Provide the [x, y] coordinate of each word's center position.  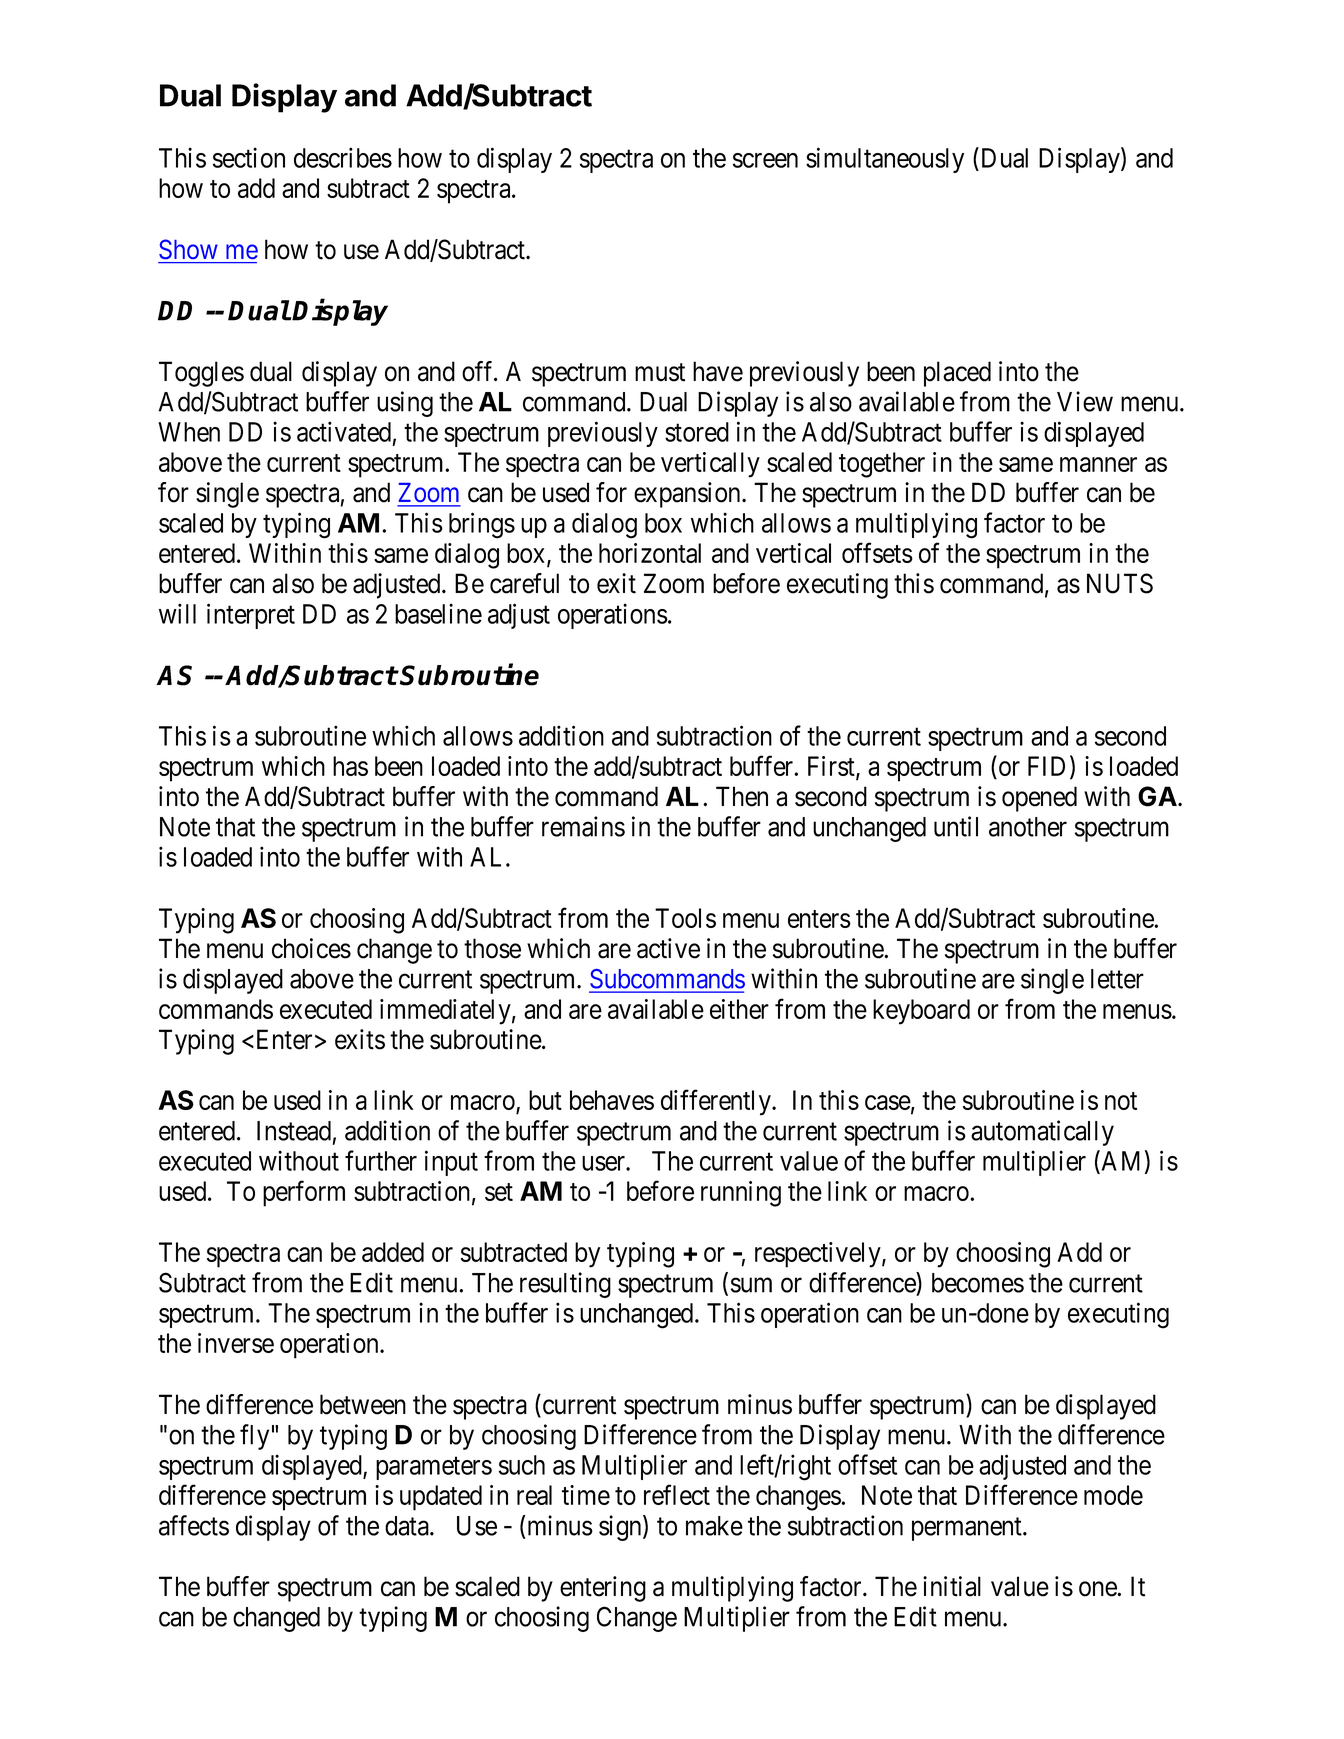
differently [717, 1102]
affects [194, 1525]
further [381, 1160]
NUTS [1120, 583]
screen [765, 160]
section [249, 157]
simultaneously [885, 160]
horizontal [650, 553]
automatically [1042, 1133]
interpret [251, 616]
